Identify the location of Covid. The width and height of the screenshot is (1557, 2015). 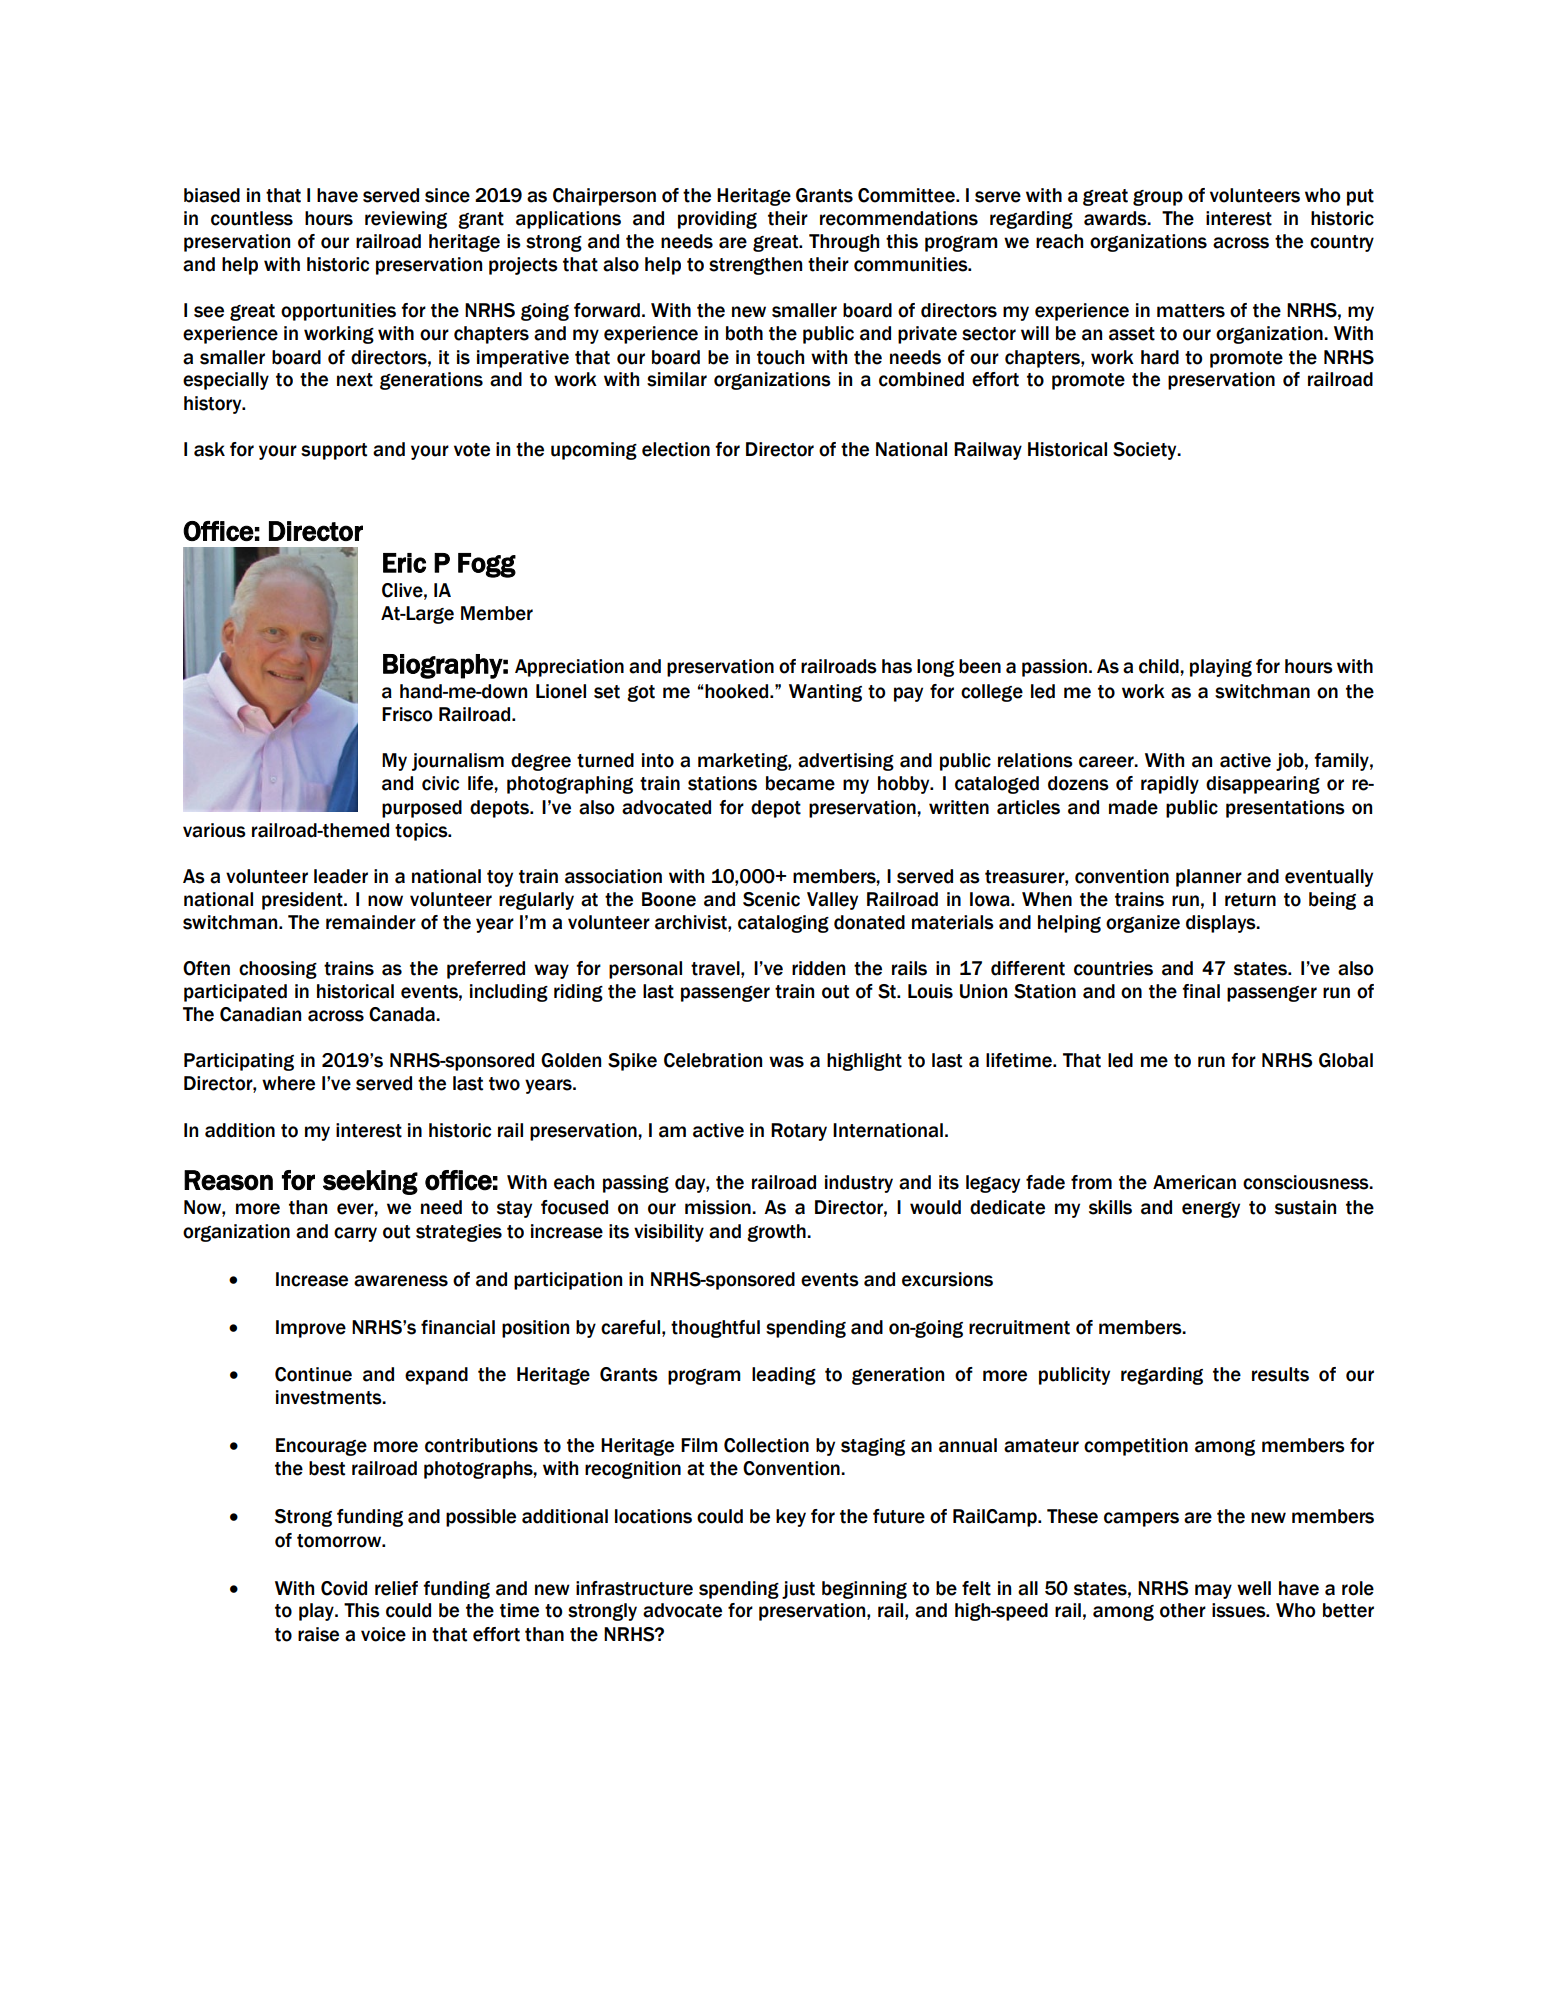
(344, 1588).
